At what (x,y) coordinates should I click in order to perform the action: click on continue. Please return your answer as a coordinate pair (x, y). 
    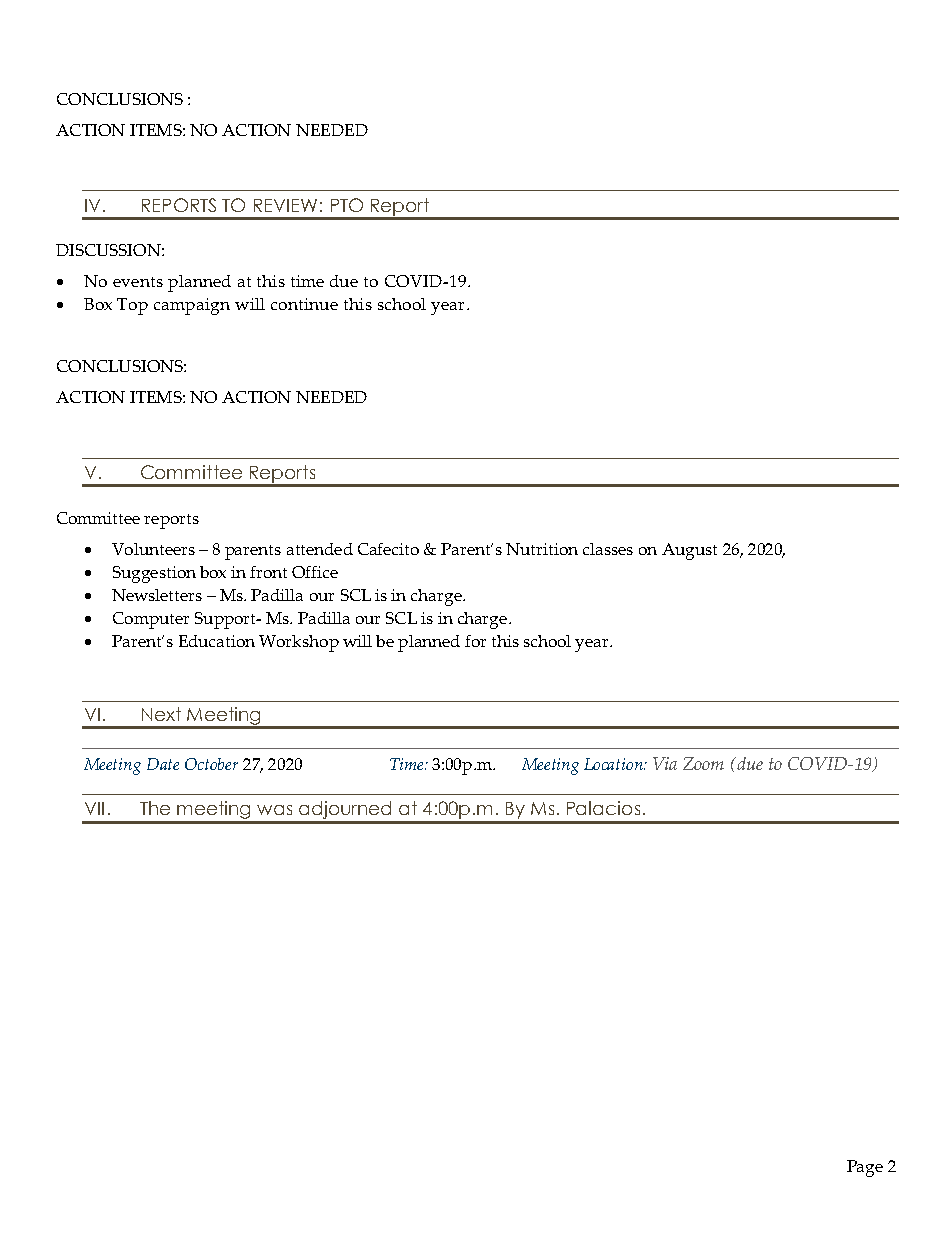
    Looking at the image, I should click on (304, 304).
